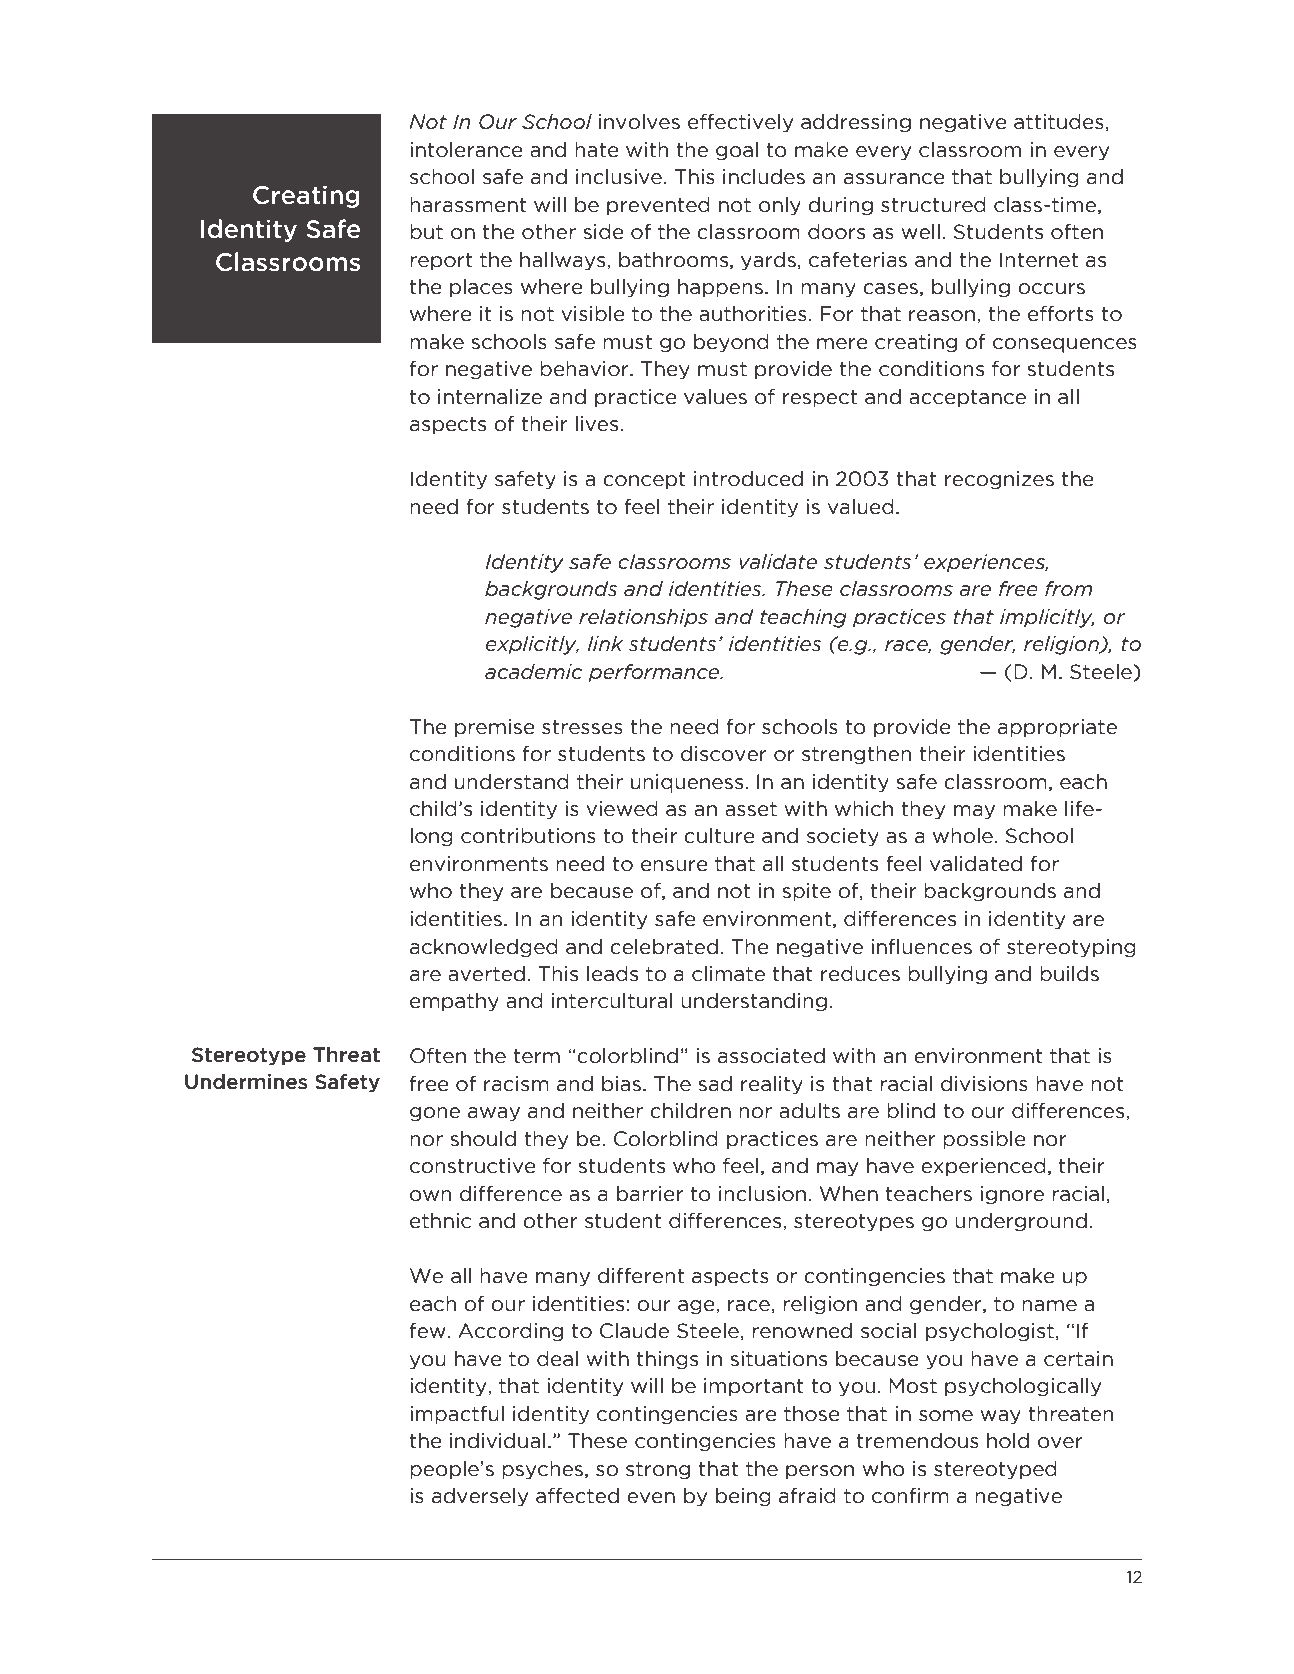 The image size is (1294, 1674). What do you see at coordinates (619, 177) in the screenshot?
I see `inclusive` at bounding box center [619, 177].
